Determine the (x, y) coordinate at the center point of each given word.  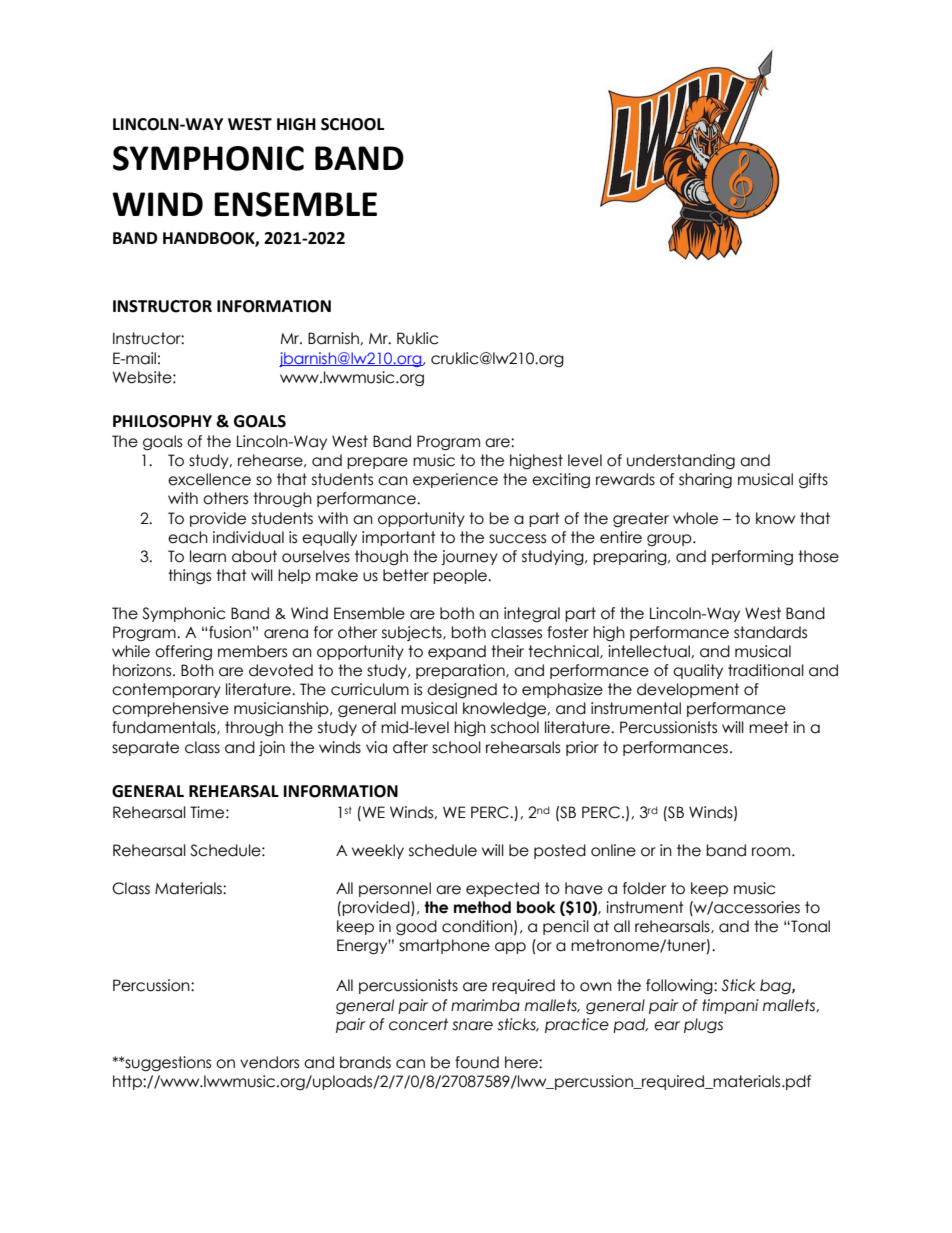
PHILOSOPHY (162, 421)
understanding (681, 461)
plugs (703, 1025)
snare (472, 1026)
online (613, 850)
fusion (230, 632)
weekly (378, 851)
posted (560, 851)
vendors (269, 1062)
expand (457, 652)
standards (770, 632)
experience (455, 480)
